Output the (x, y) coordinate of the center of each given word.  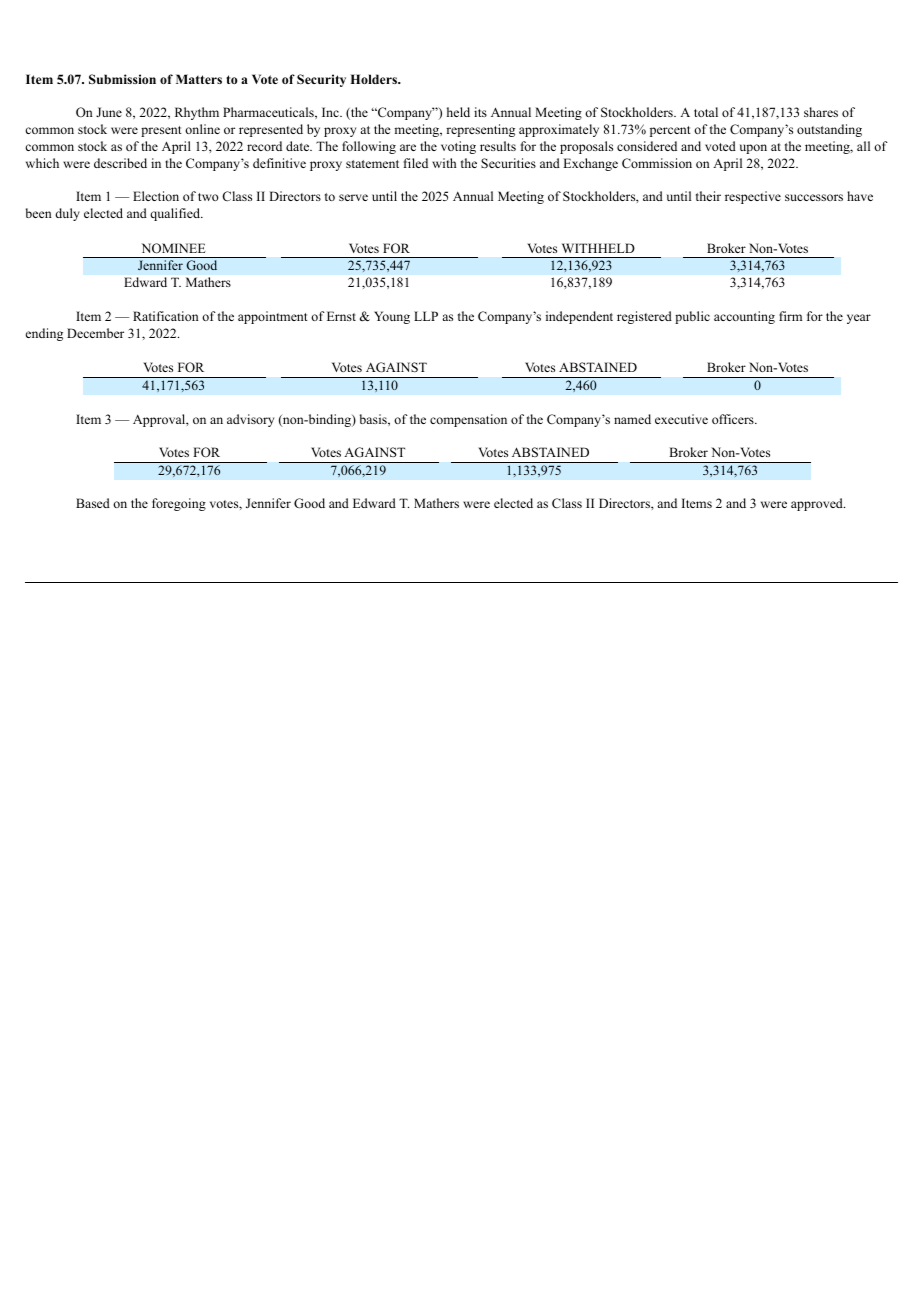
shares (821, 112)
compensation (468, 420)
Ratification (166, 316)
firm (790, 316)
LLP (426, 316)
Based (93, 503)
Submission (122, 79)
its (480, 112)
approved (818, 504)
